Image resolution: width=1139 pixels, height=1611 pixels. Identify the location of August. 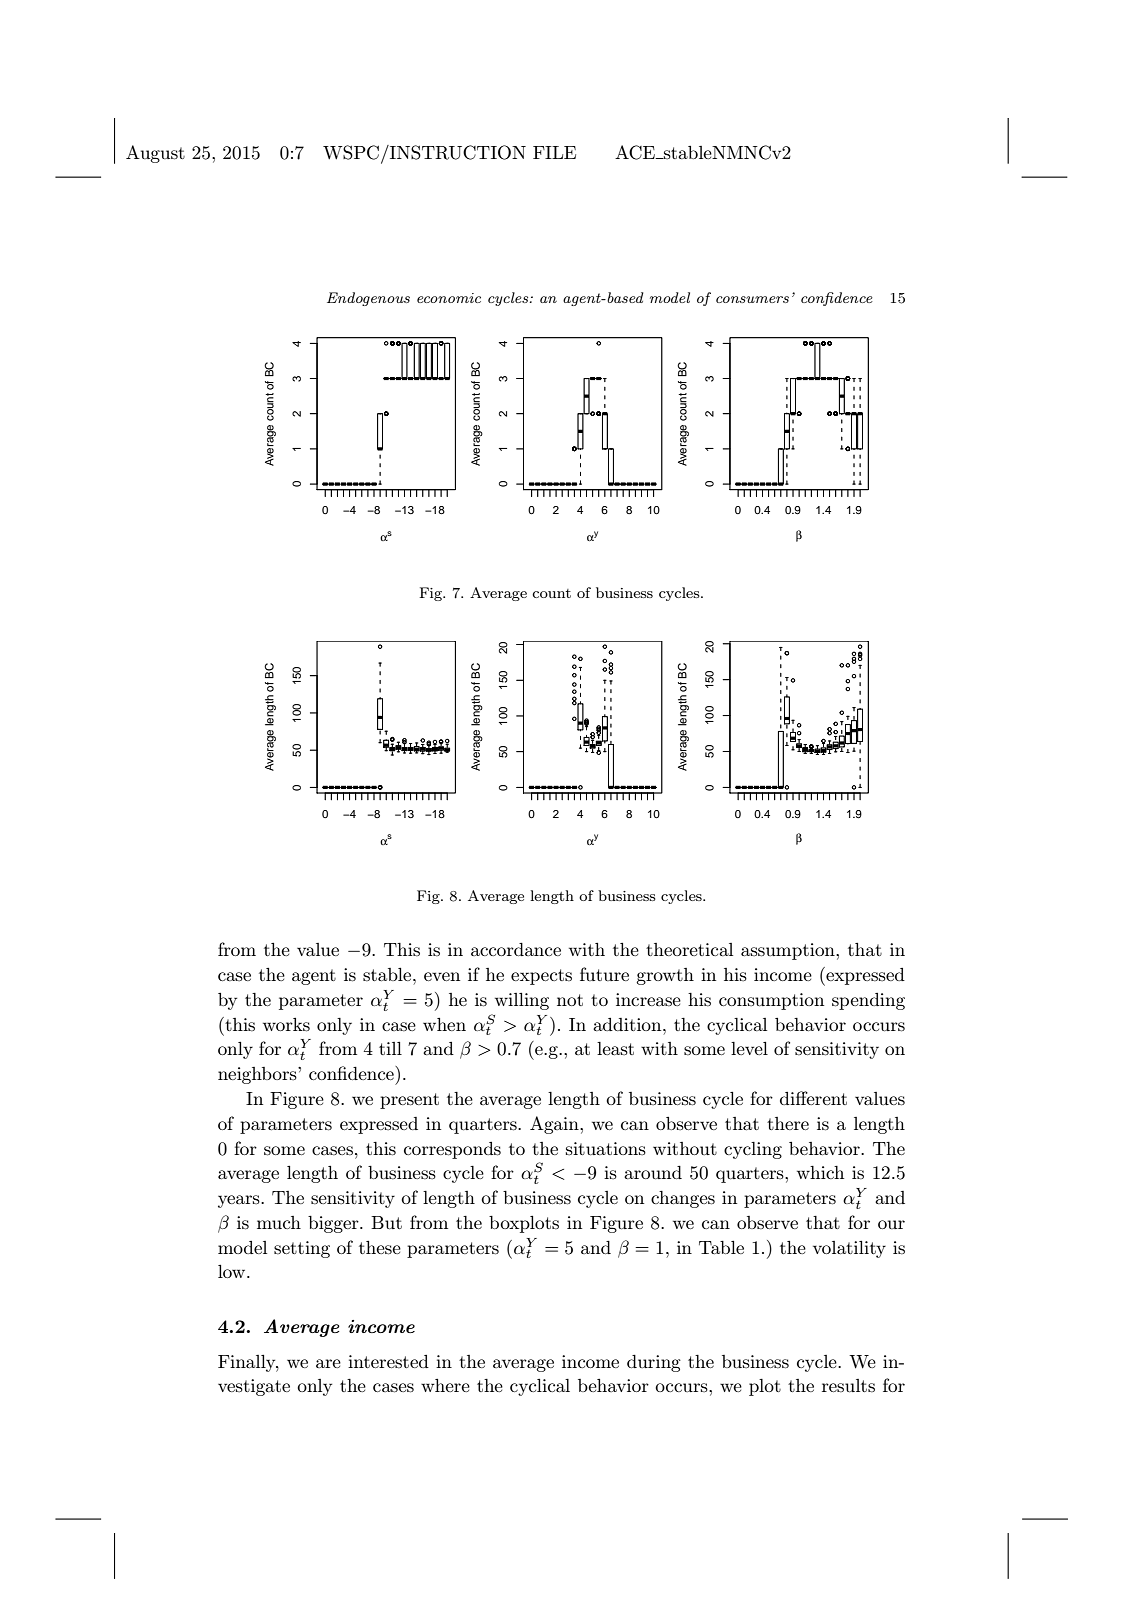
(155, 154).
